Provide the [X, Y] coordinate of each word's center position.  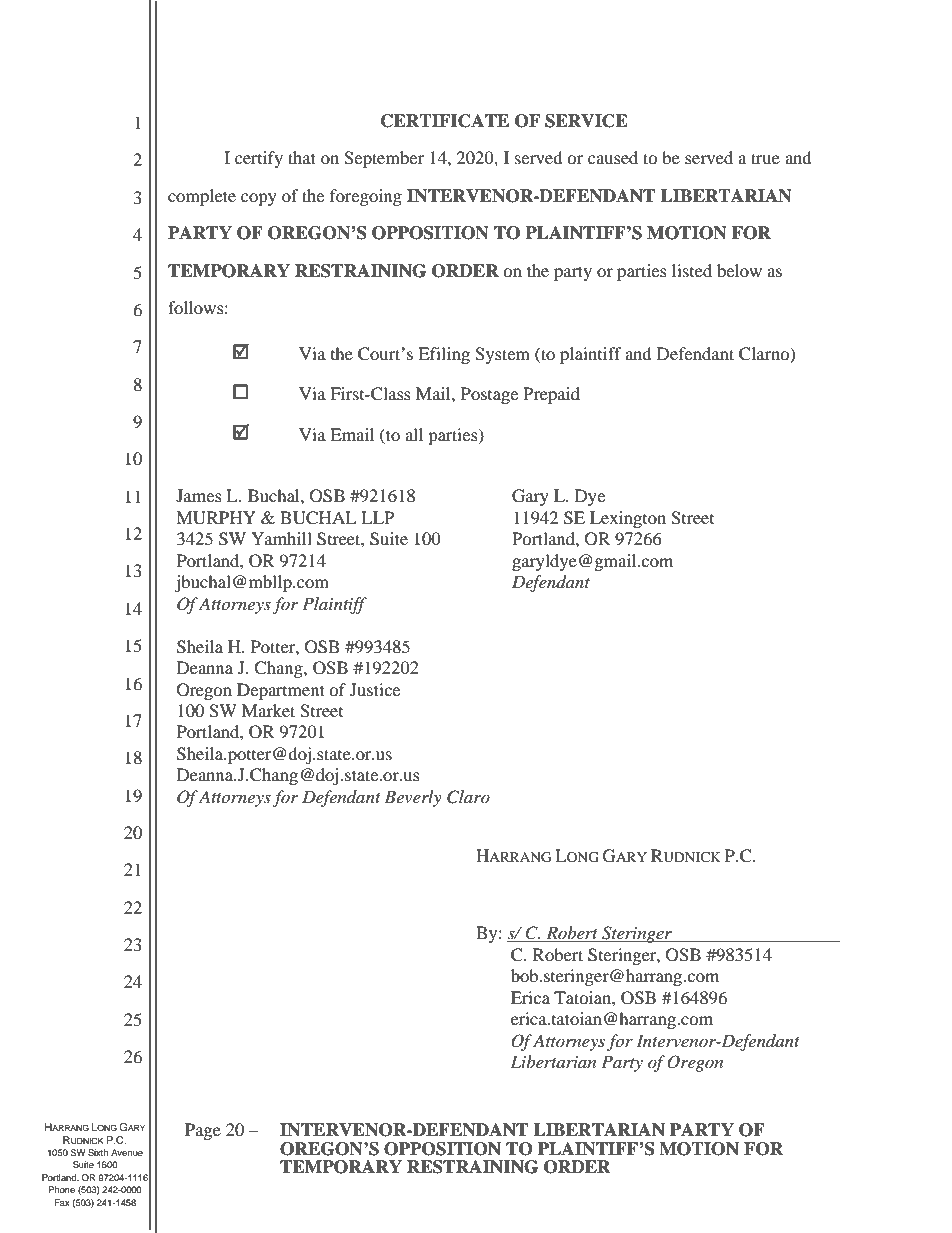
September [384, 159]
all [414, 434]
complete [202, 197]
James [199, 495]
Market [268, 710]
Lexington [628, 519]
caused [613, 157]
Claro [468, 797]
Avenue [127, 1152]
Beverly [413, 798]
